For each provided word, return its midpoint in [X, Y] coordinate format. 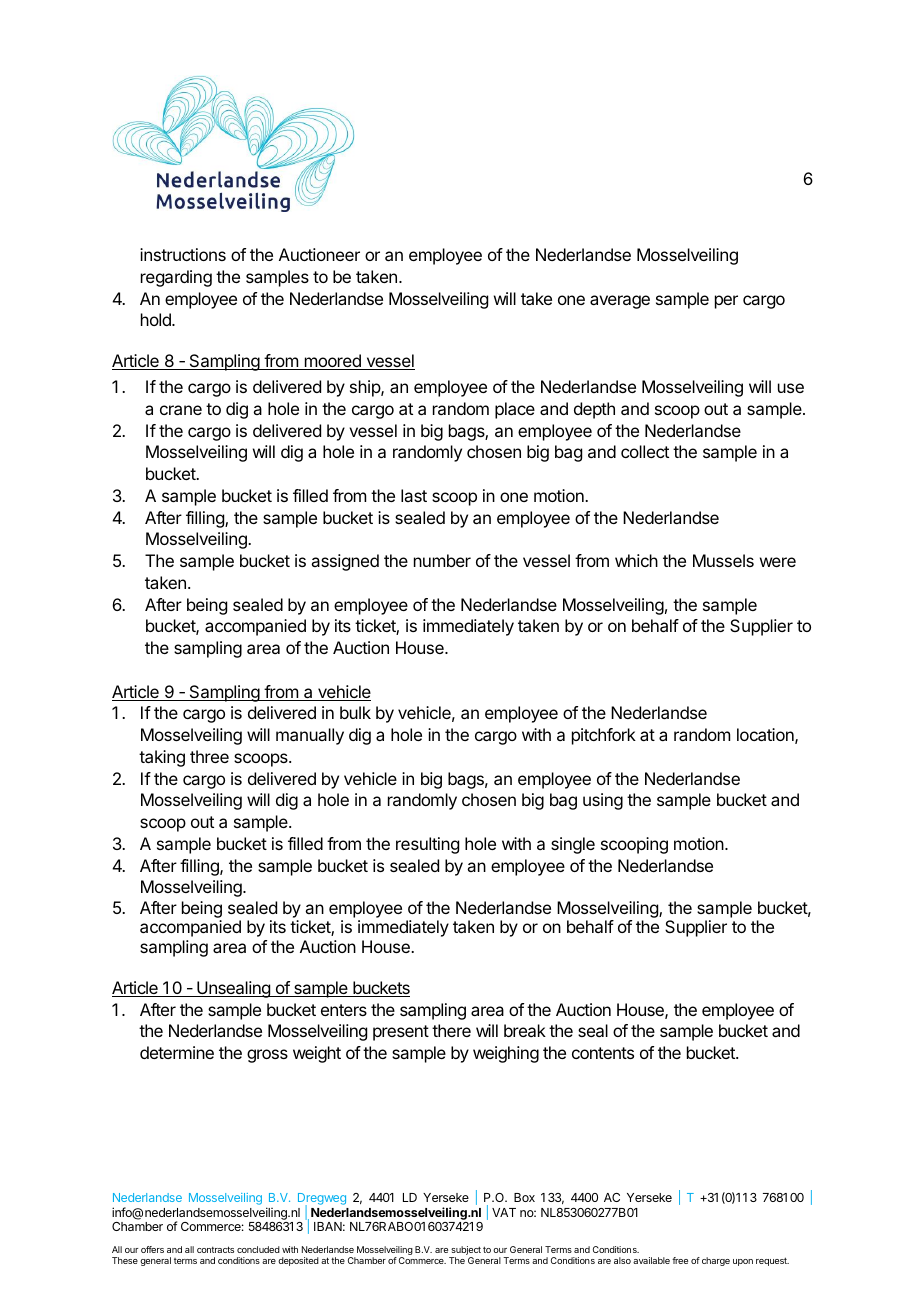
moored [332, 362]
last [414, 495]
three [209, 756]
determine [177, 1052]
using [603, 801]
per [726, 302]
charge [716, 1261]
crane [181, 410]
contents [603, 1053]
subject [465, 1252]
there [451, 1030]
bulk [355, 712]
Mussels [723, 560]
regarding [176, 278]
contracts [215, 1249]
